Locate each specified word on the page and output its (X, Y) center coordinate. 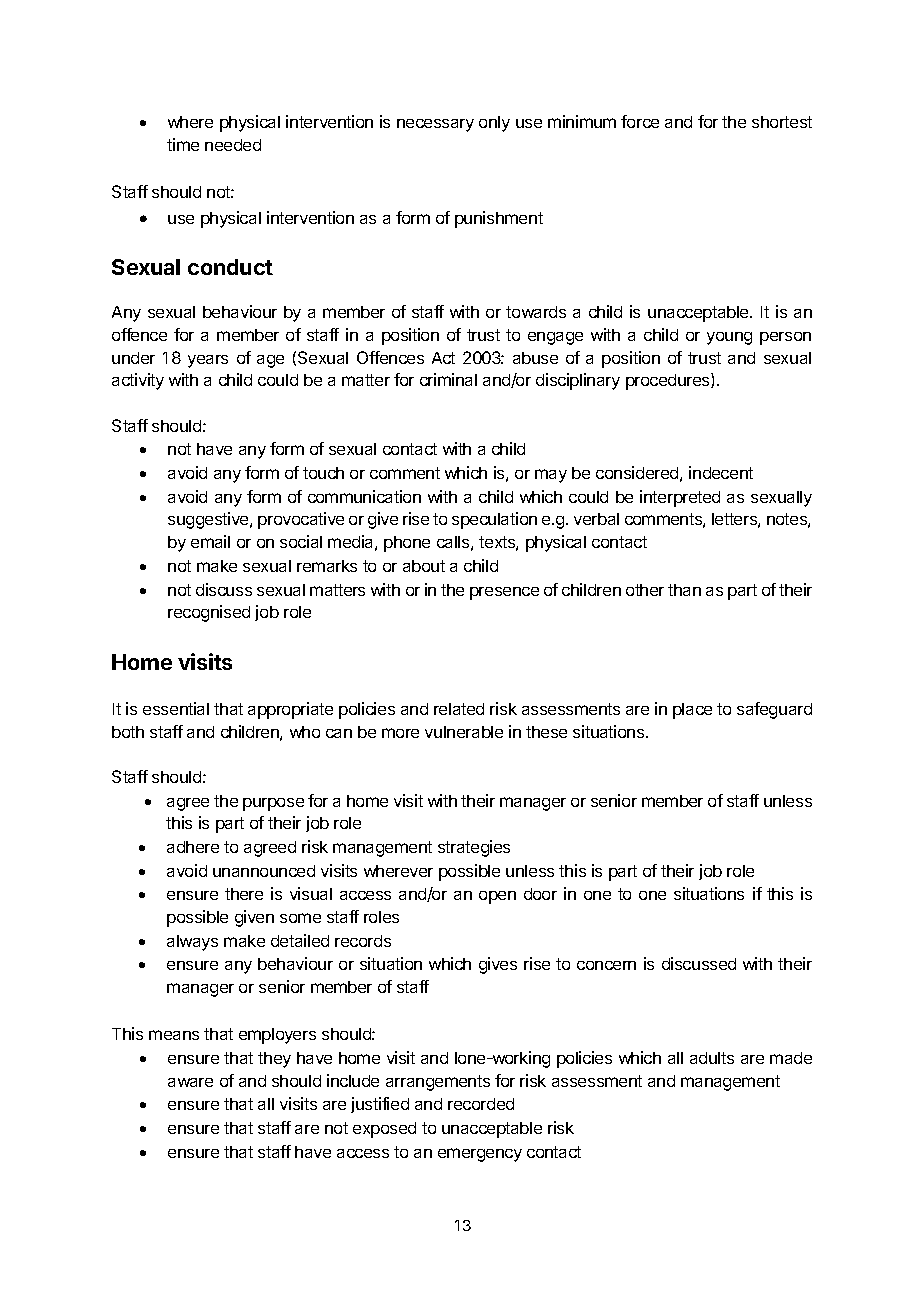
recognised (209, 613)
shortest (782, 122)
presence (504, 593)
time (183, 144)
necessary (435, 125)
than (684, 590)
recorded (481, 1104)
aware (190, 1082)
